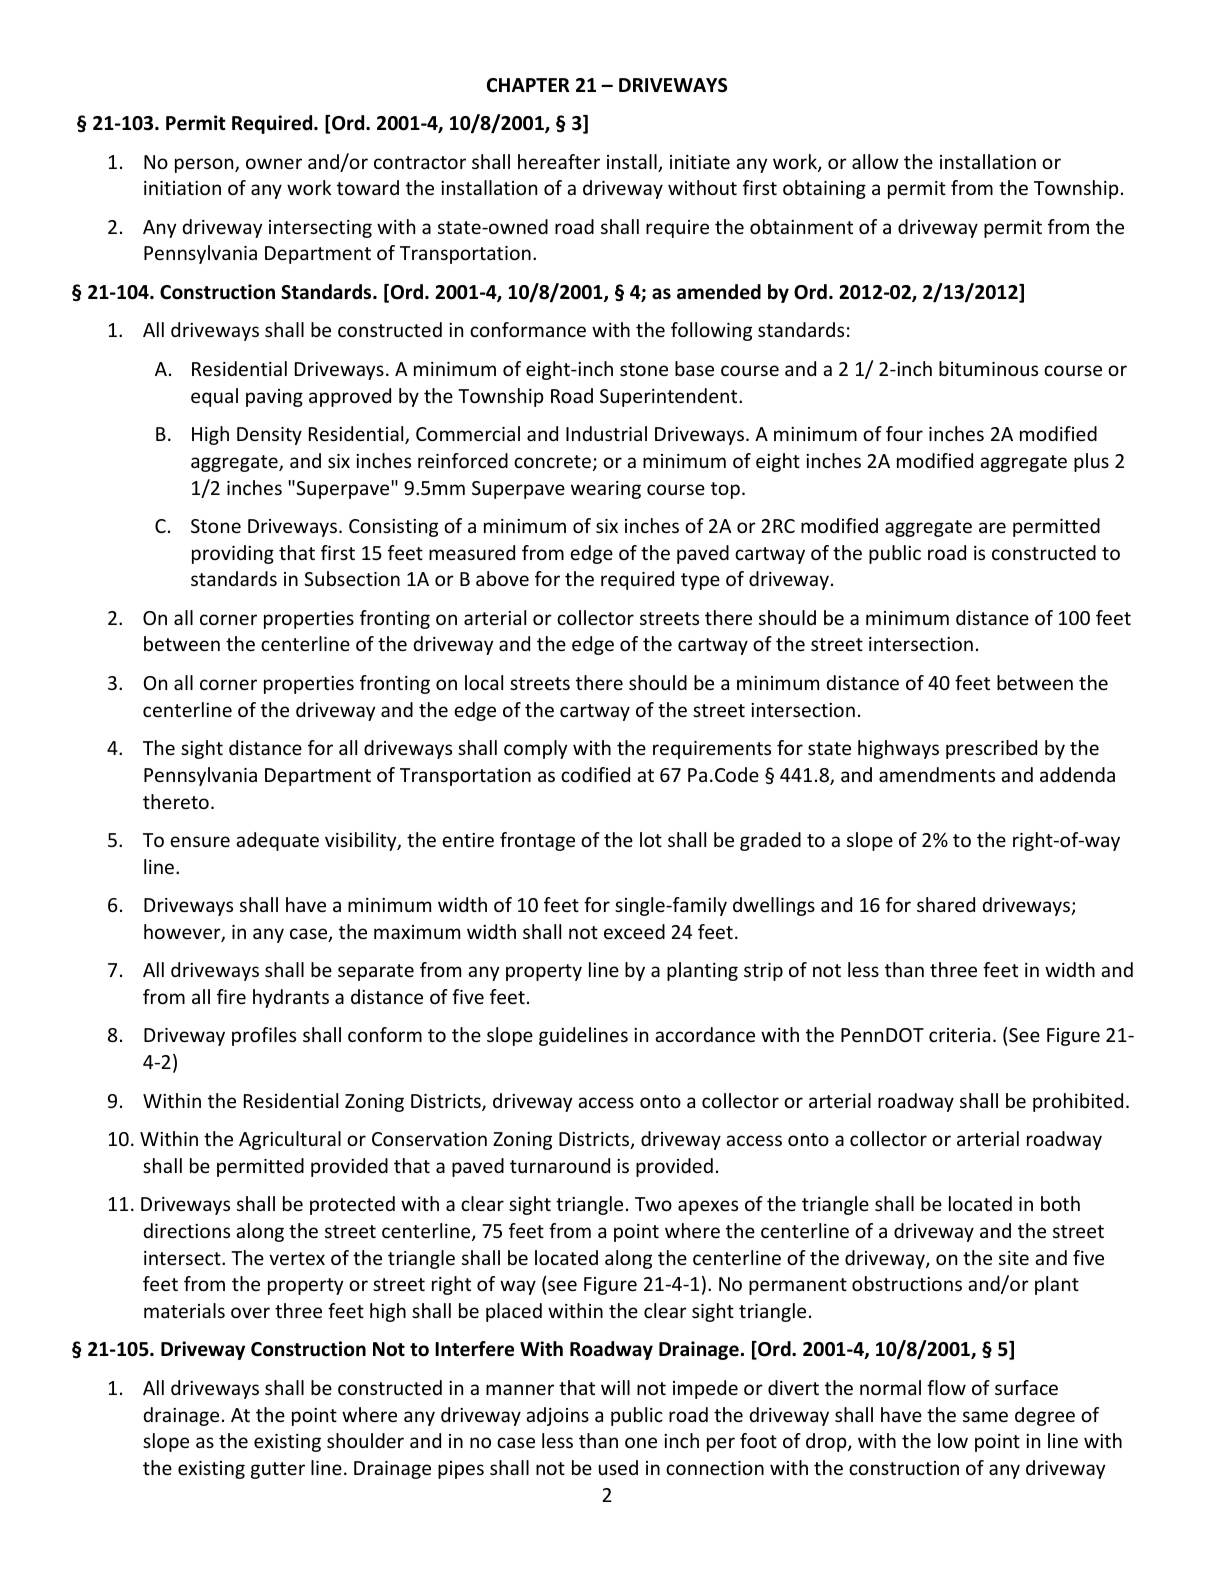  What do you see at coordinates (875, 161) in the screenshot?
I see `allow` at bounding box center [875, 161].
